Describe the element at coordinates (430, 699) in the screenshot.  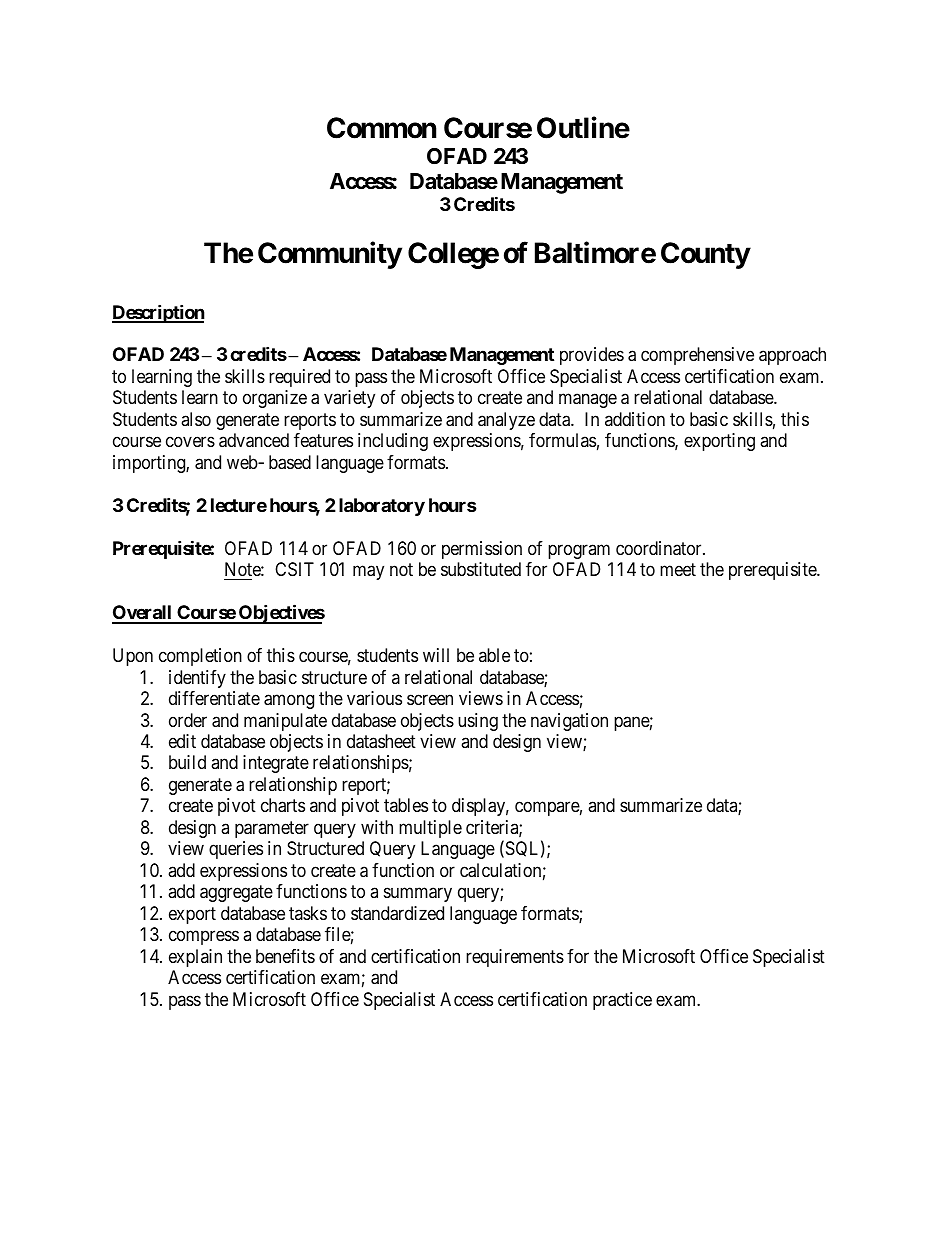
I see `screen` at that location.
